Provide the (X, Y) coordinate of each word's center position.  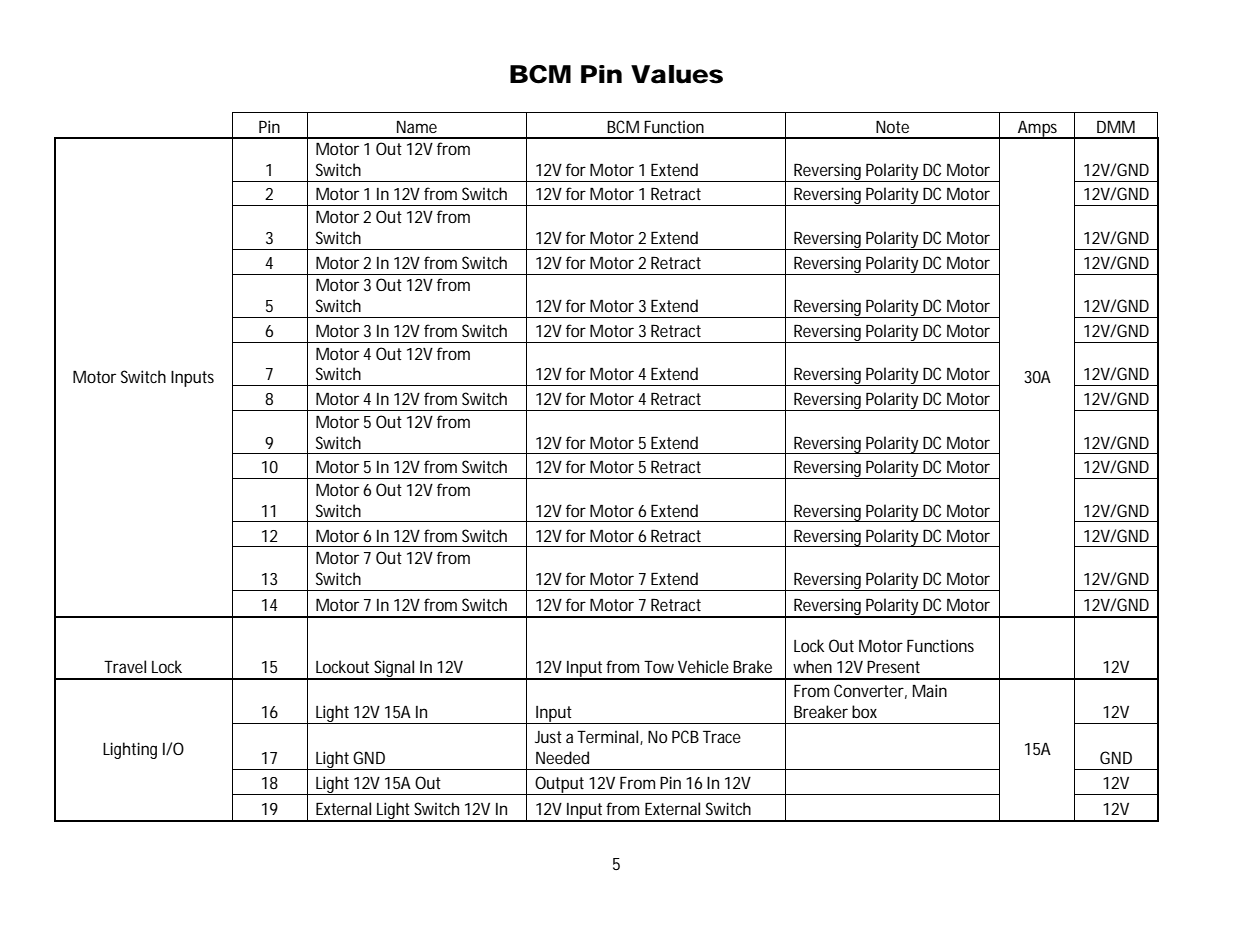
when (812, 666)
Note (892, 126)
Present (893, 666)
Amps (1039, 129)
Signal (395, 670)
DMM (1116, 126)
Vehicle (703, 666)
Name (417, 127)
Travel (125, 666)
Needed (562, 757)
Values (677, 74)
